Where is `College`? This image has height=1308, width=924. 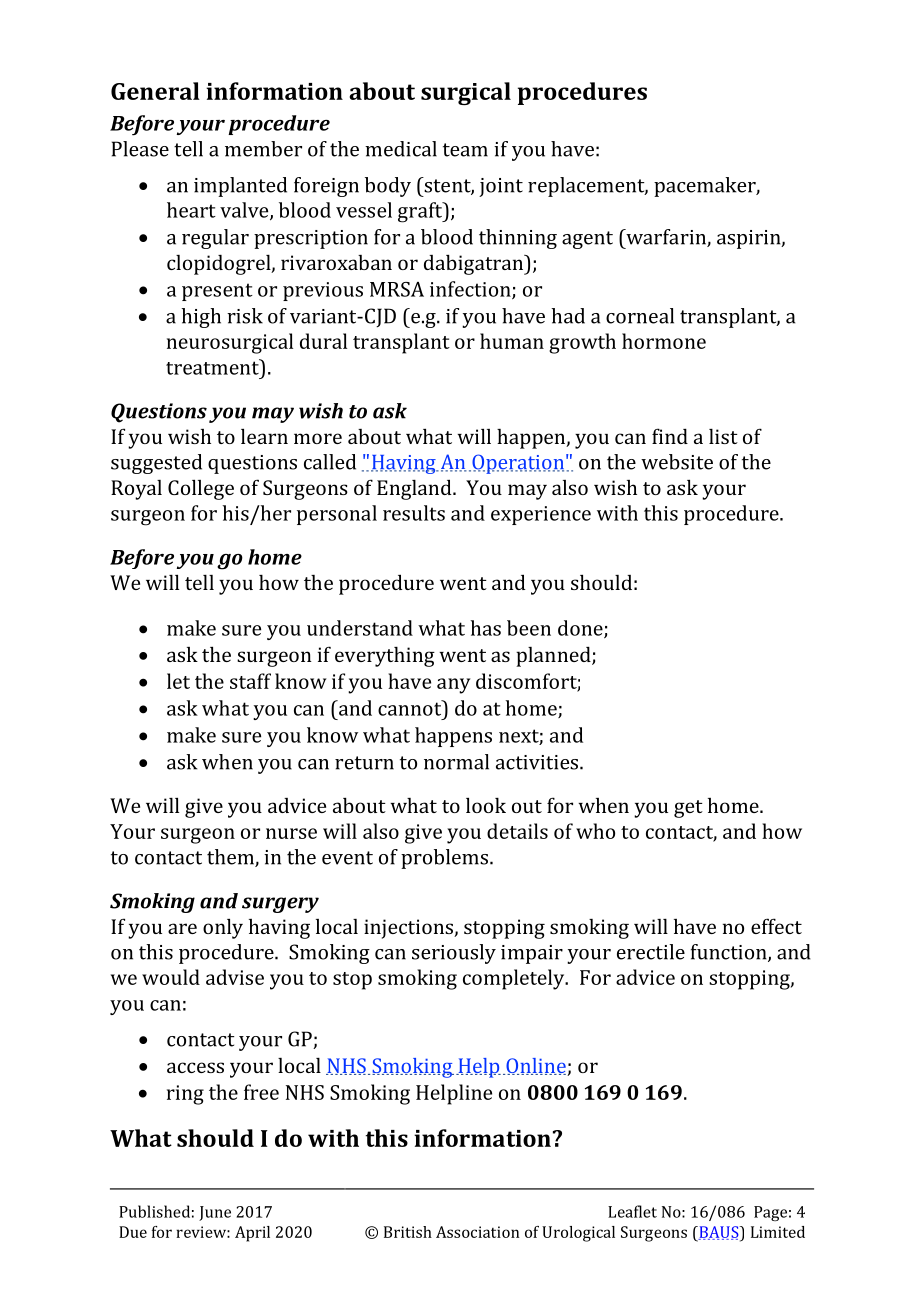
College is located at coordinates (201, 489).
